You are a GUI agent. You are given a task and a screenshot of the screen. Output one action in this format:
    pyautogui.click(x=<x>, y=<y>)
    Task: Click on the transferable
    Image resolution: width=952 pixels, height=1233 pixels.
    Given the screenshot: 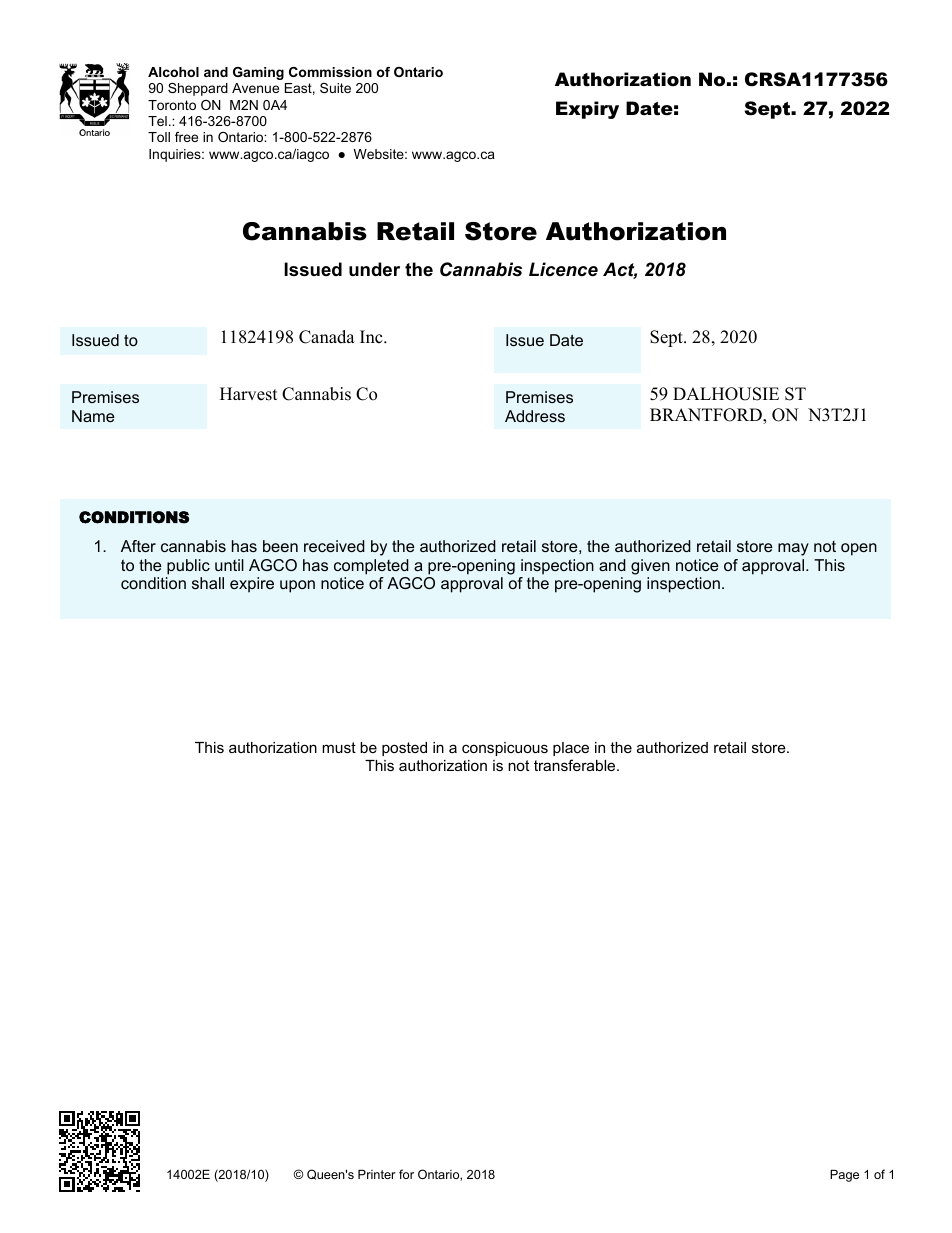 What is the action you would take?
    pyautogui.click(x=576, y=765)
